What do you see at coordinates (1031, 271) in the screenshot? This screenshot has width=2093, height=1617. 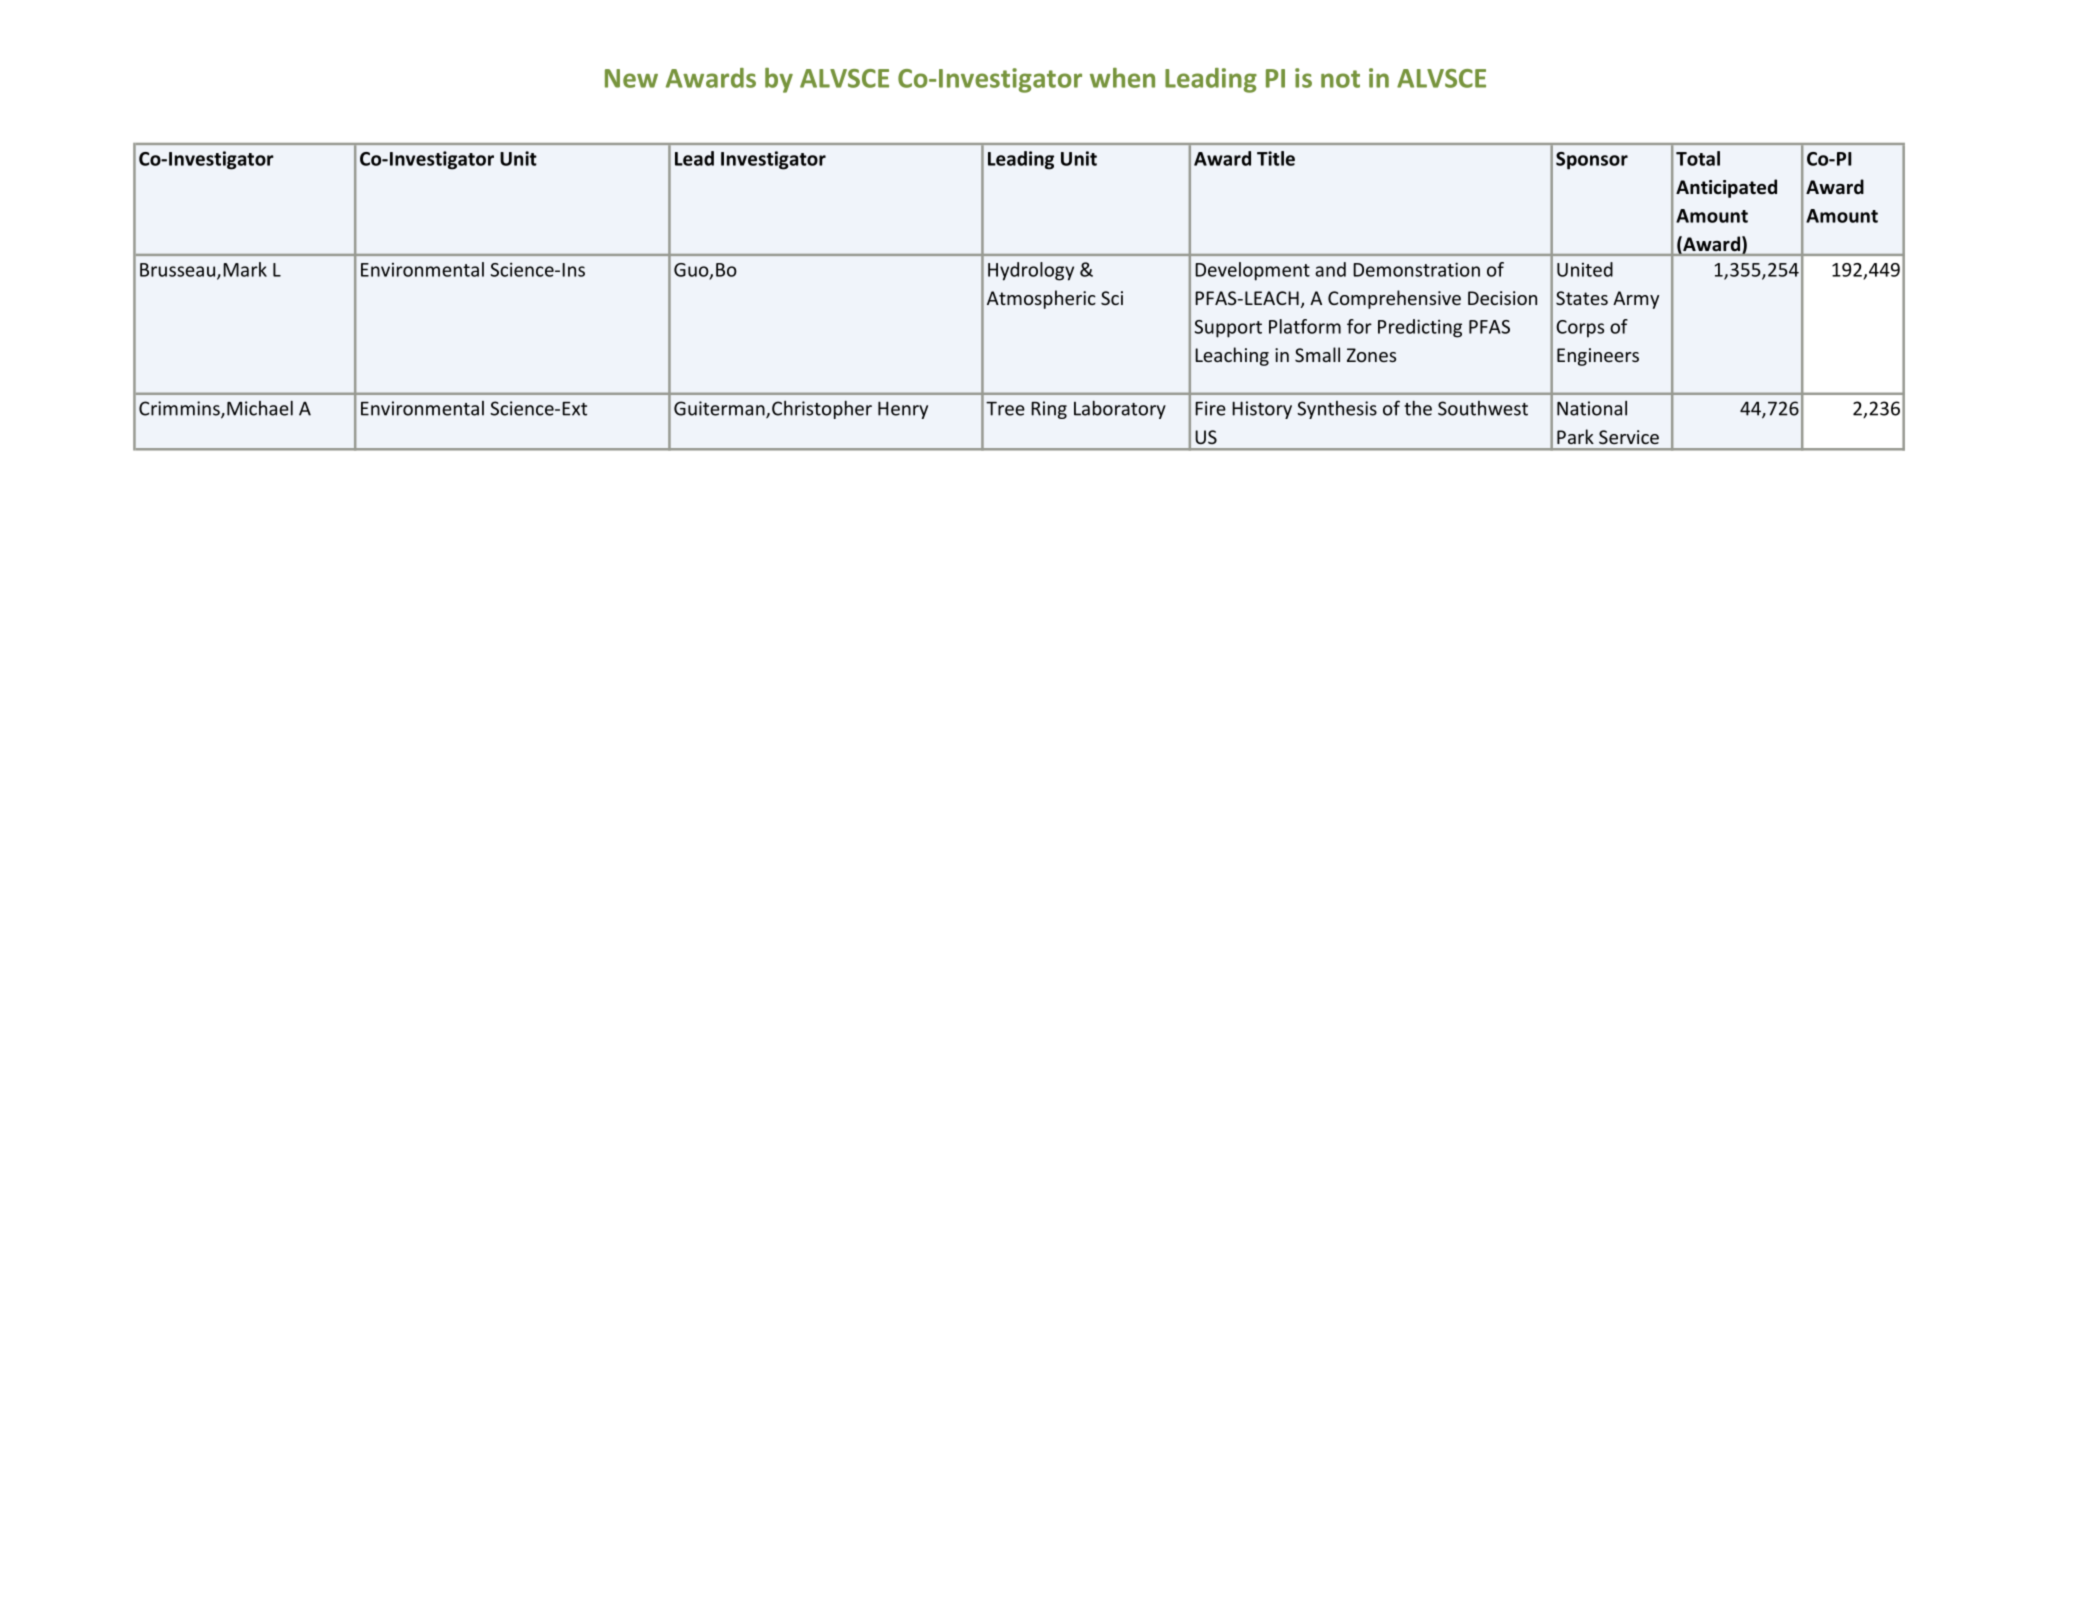 I see `Hydrology` at bounding box center [1031, 271].
